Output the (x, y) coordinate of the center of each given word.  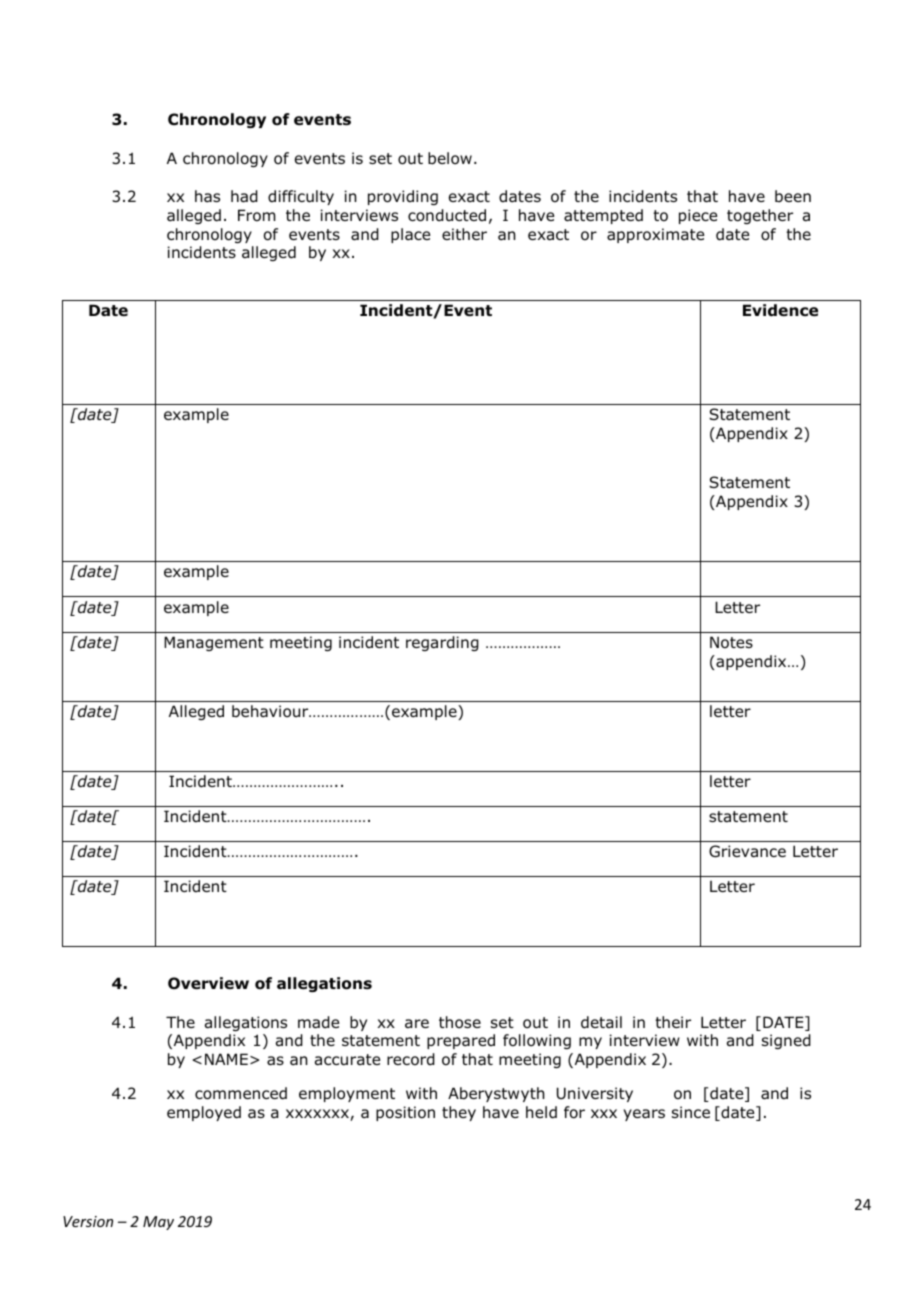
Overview (208, 983)
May (158, 1223)
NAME (226, 1059)
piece (698, 216)
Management (214, 643)
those (460, 1022)
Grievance (747, 851)
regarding (442, 643)
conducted (447, 215)
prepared (461, 1041)
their (673, 1022)
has (207, 196)
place (410, 235)
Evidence (780, 310)
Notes (731, 642)
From (257, 215)
